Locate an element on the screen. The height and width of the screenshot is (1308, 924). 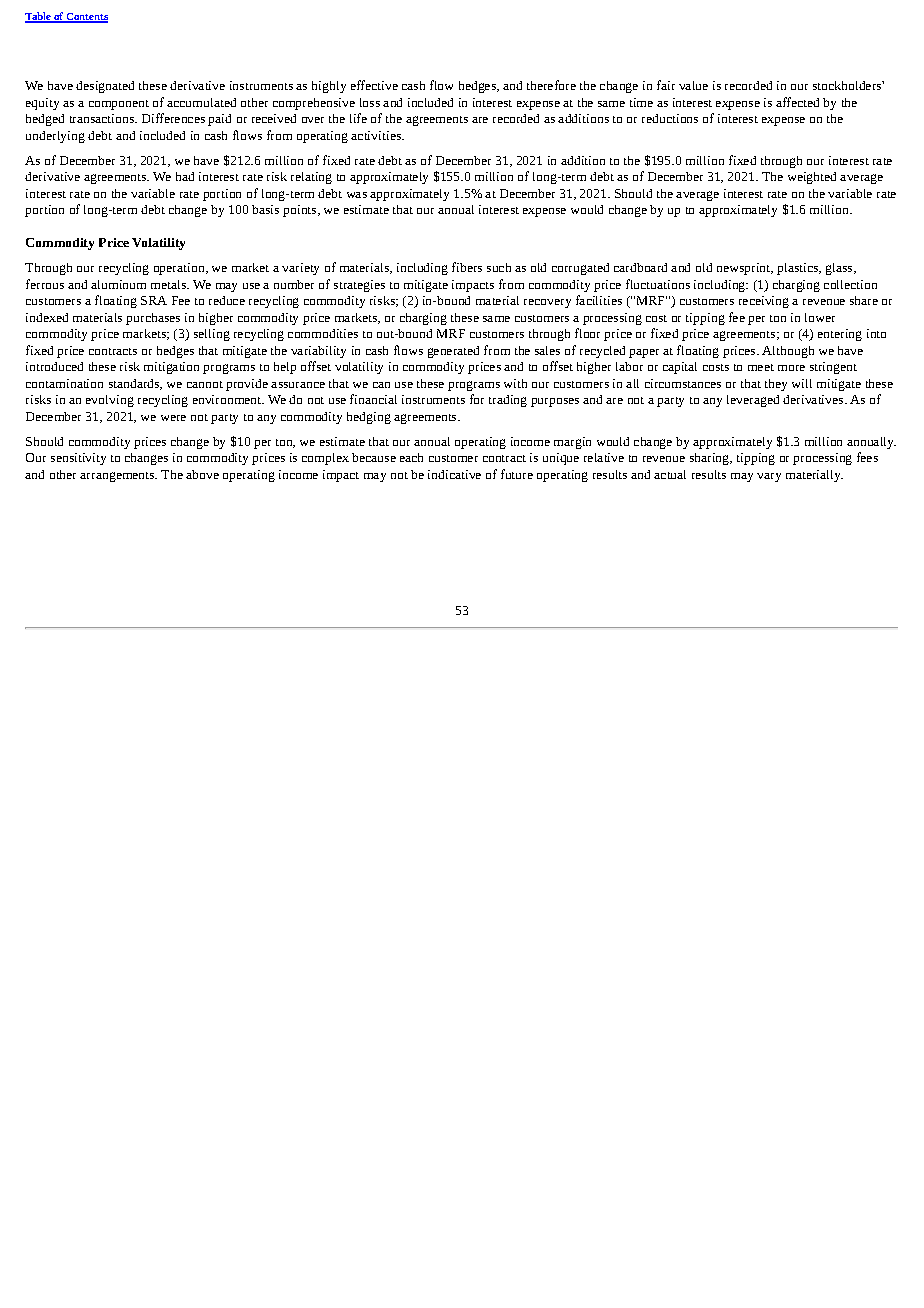
loss is located at coordinates (370, 102).
